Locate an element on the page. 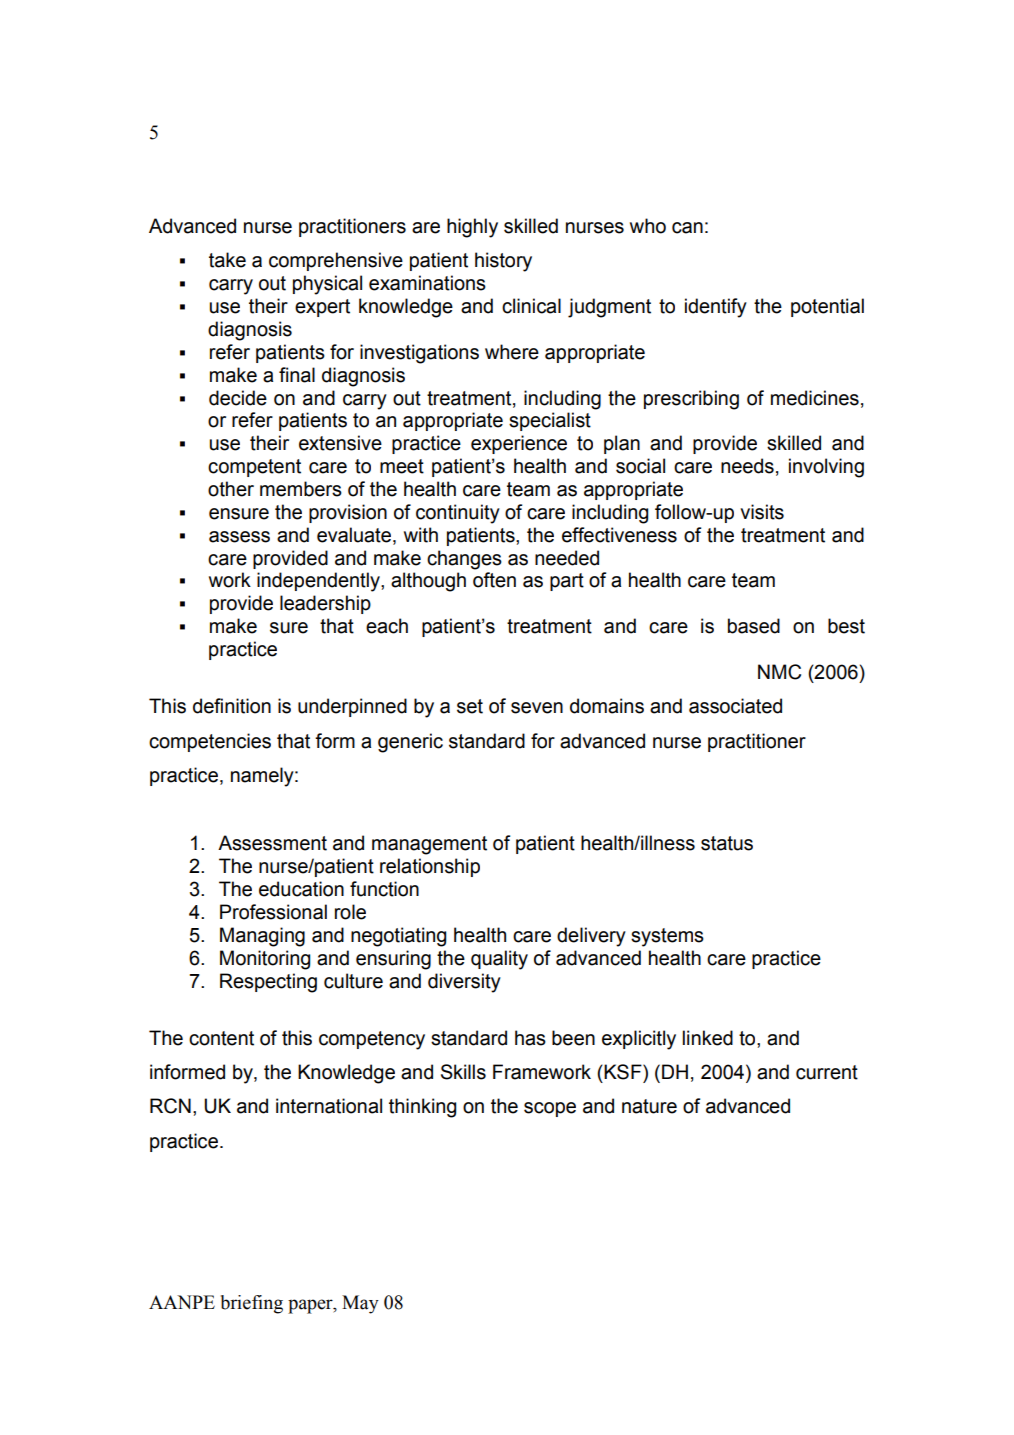 The image size is (1014, 1435). continuity is located at coordinates (458, 514).
